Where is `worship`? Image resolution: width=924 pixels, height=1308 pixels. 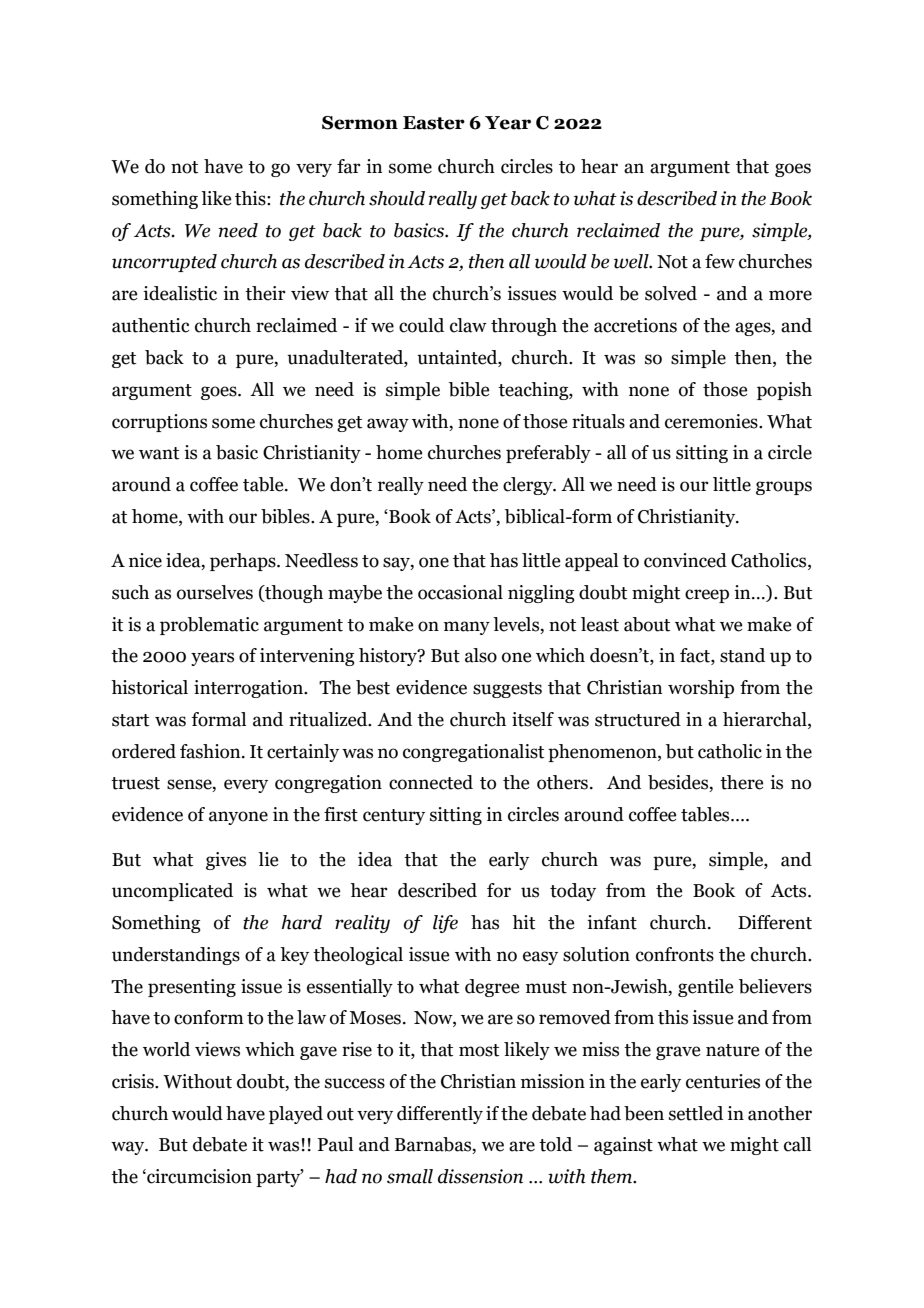 worship is located at coordinates (701, 689).
